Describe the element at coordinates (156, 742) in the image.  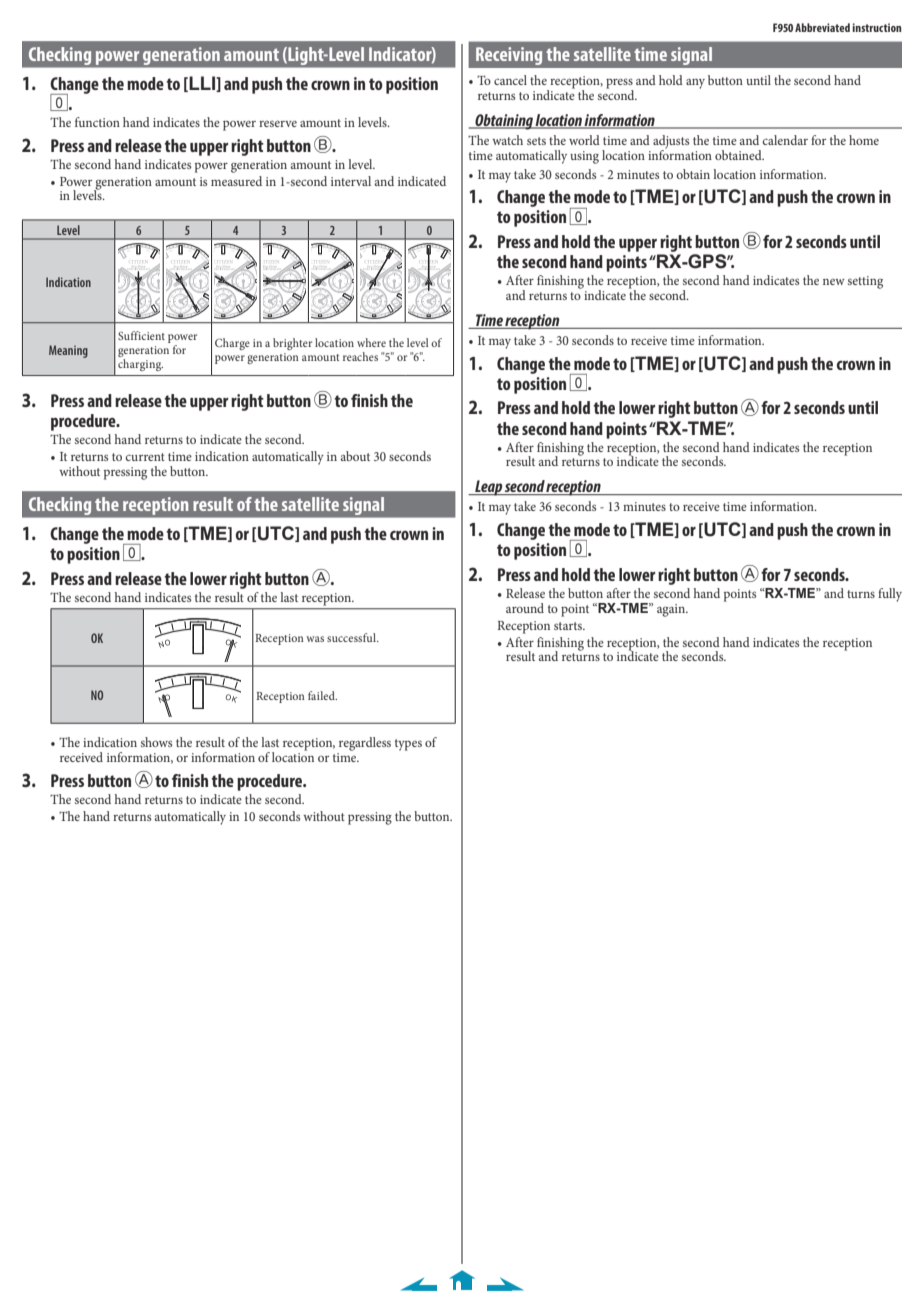
I see `shows` at that location.
